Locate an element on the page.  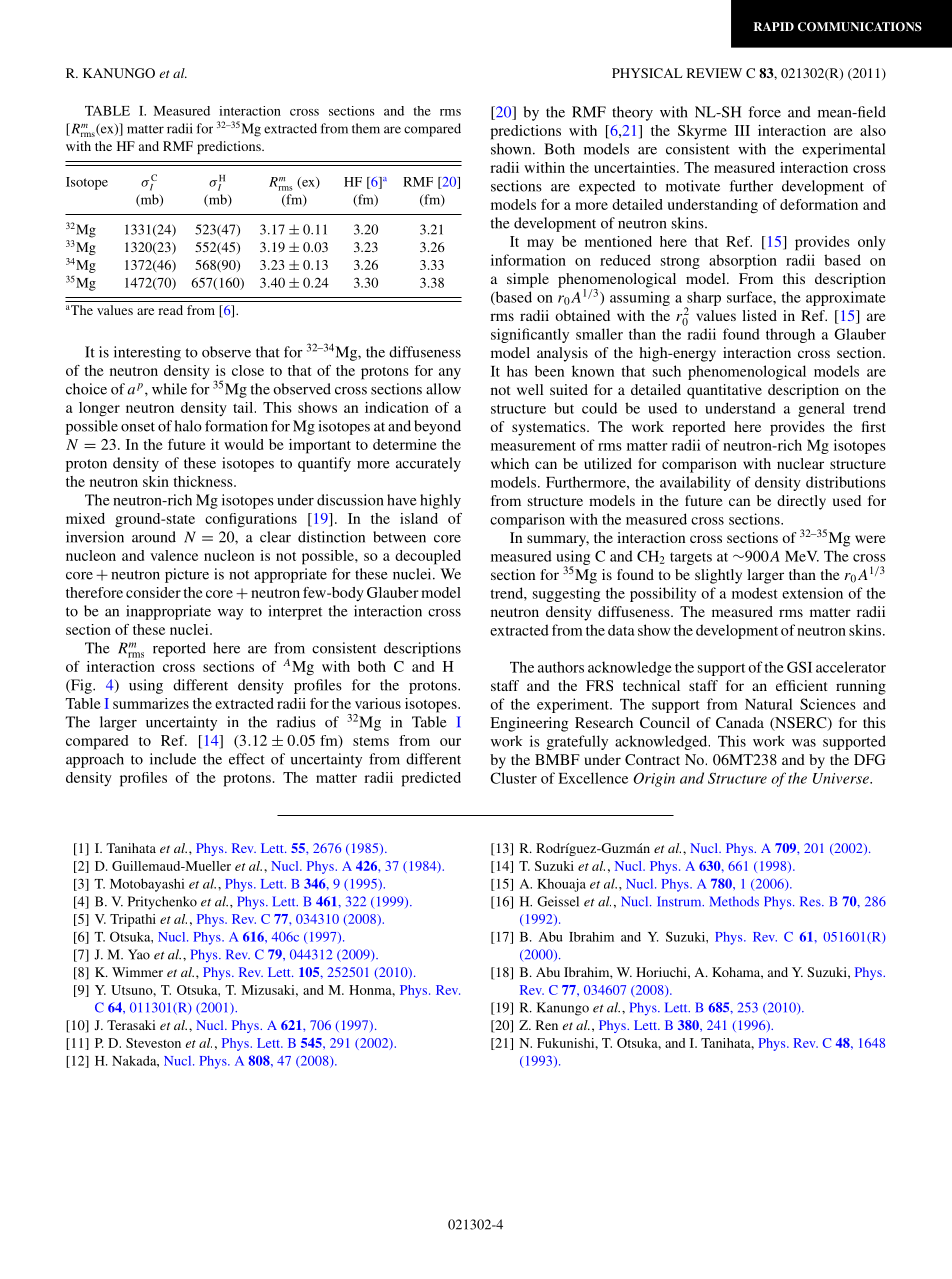
which is located at coordinates (510, 463).
